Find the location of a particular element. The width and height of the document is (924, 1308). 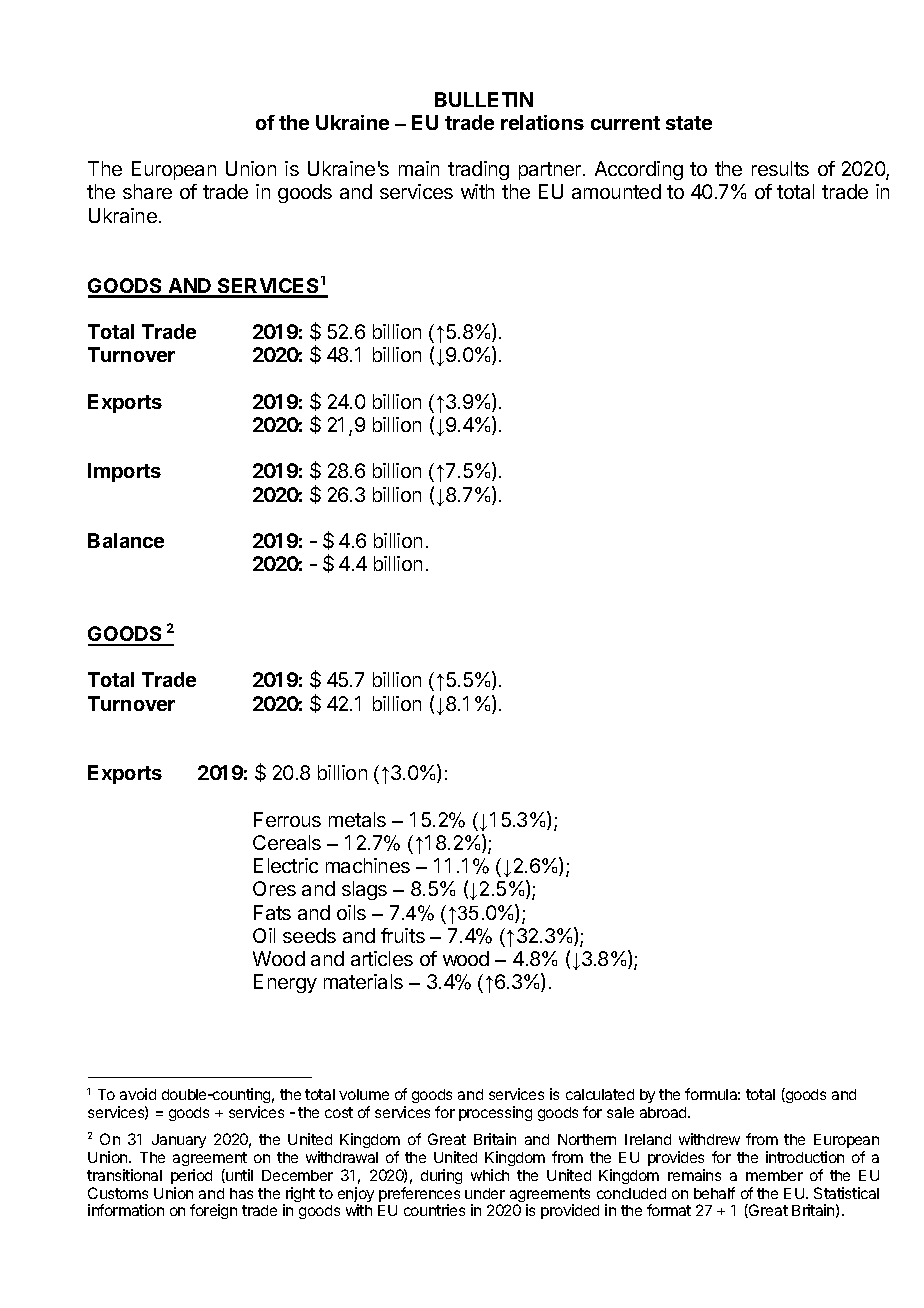

share is located at coordinates (147, 191).
